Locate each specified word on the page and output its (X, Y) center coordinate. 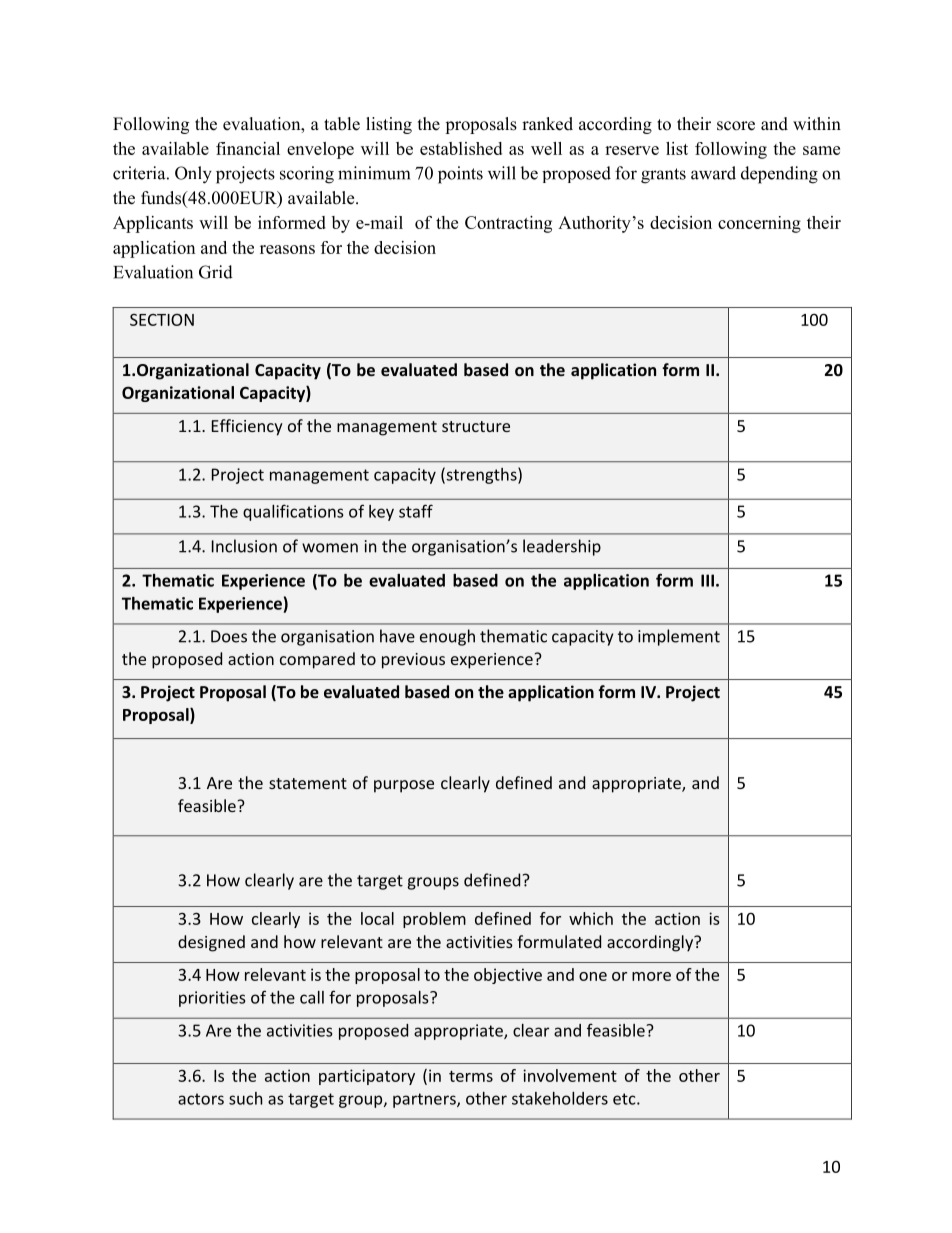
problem (434, 920)
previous (413, 661)
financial (248, 148)
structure (476, 426)
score (736, 126)
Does (229, 636)
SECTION (162, 320)
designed (211, 943)
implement (679, 637)
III (707, 580)
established (461, 148)
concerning (759, 224)
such (246, 1098)
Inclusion (244, 546)
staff (416, 511)
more (651, 976)
